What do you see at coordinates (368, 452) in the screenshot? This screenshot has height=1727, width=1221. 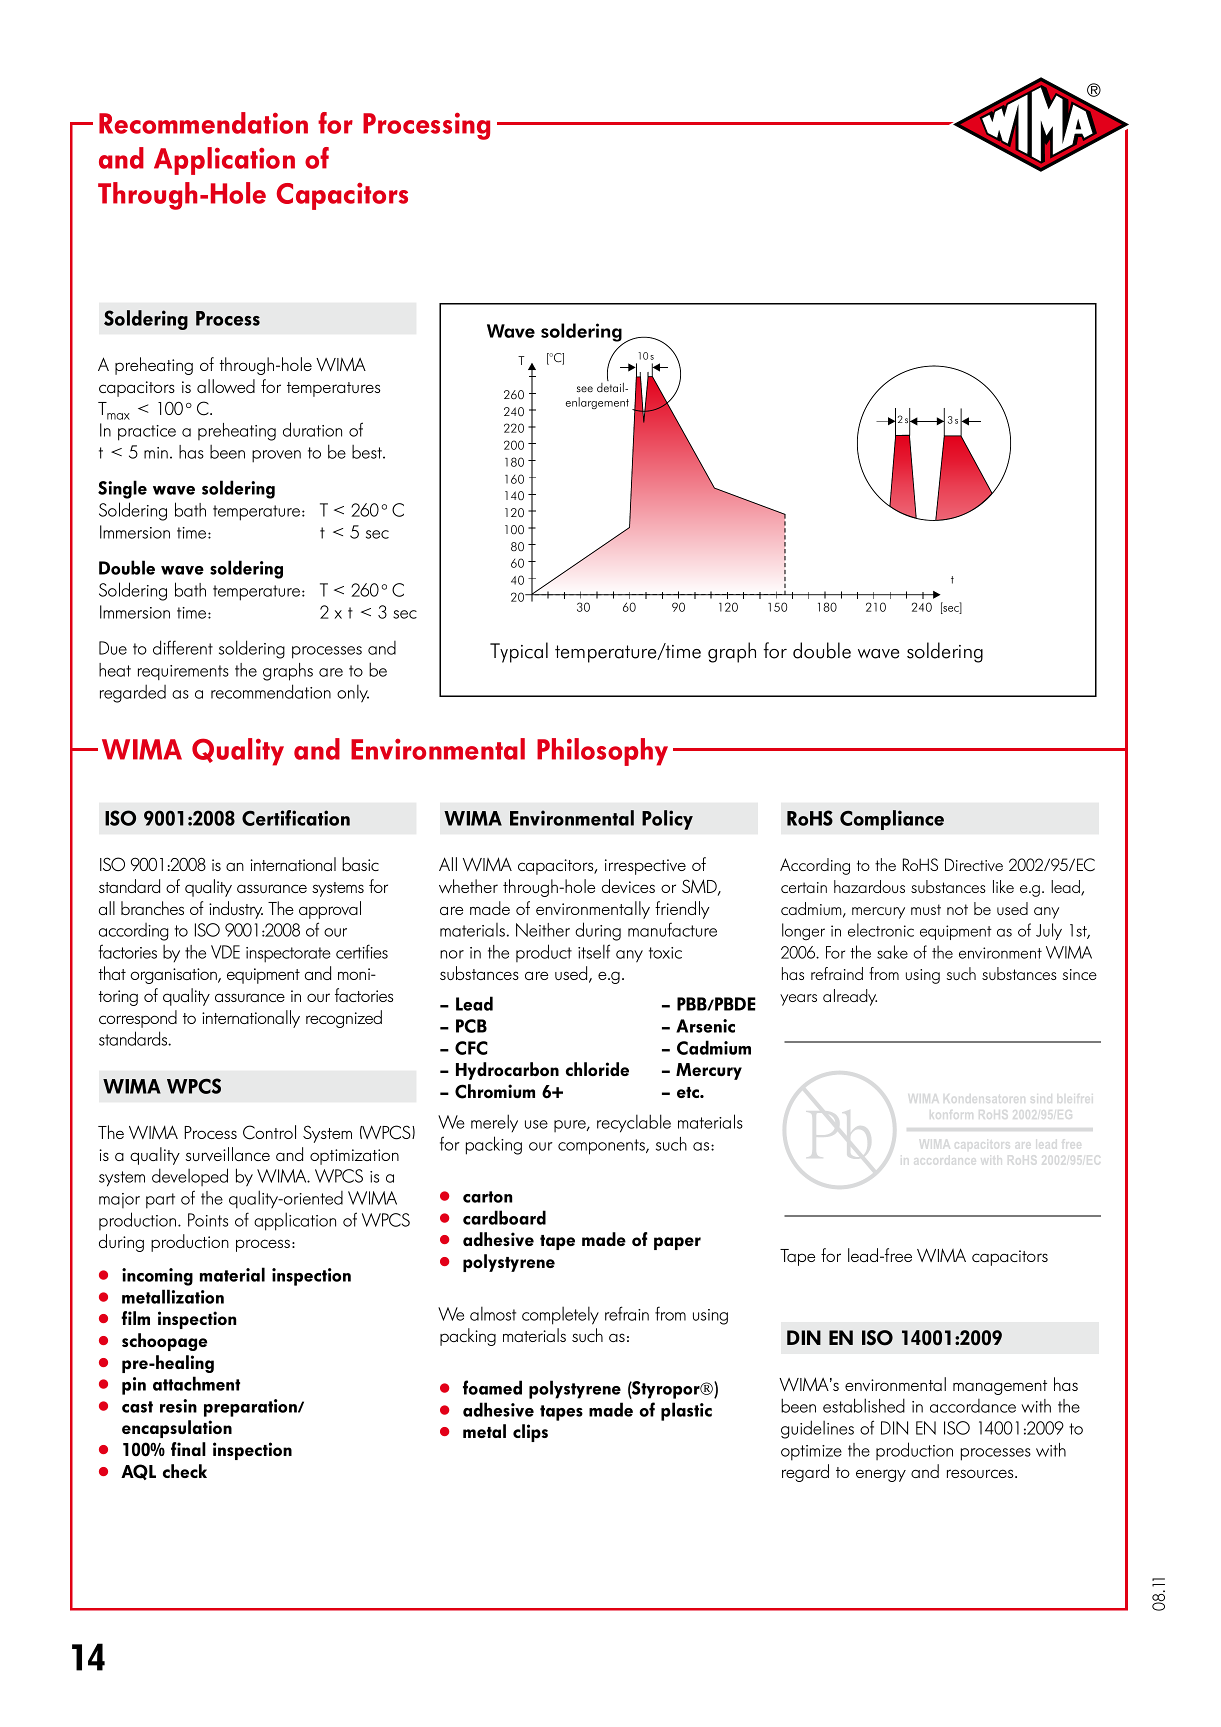 I see `best` at bounding box center [368, 452].
